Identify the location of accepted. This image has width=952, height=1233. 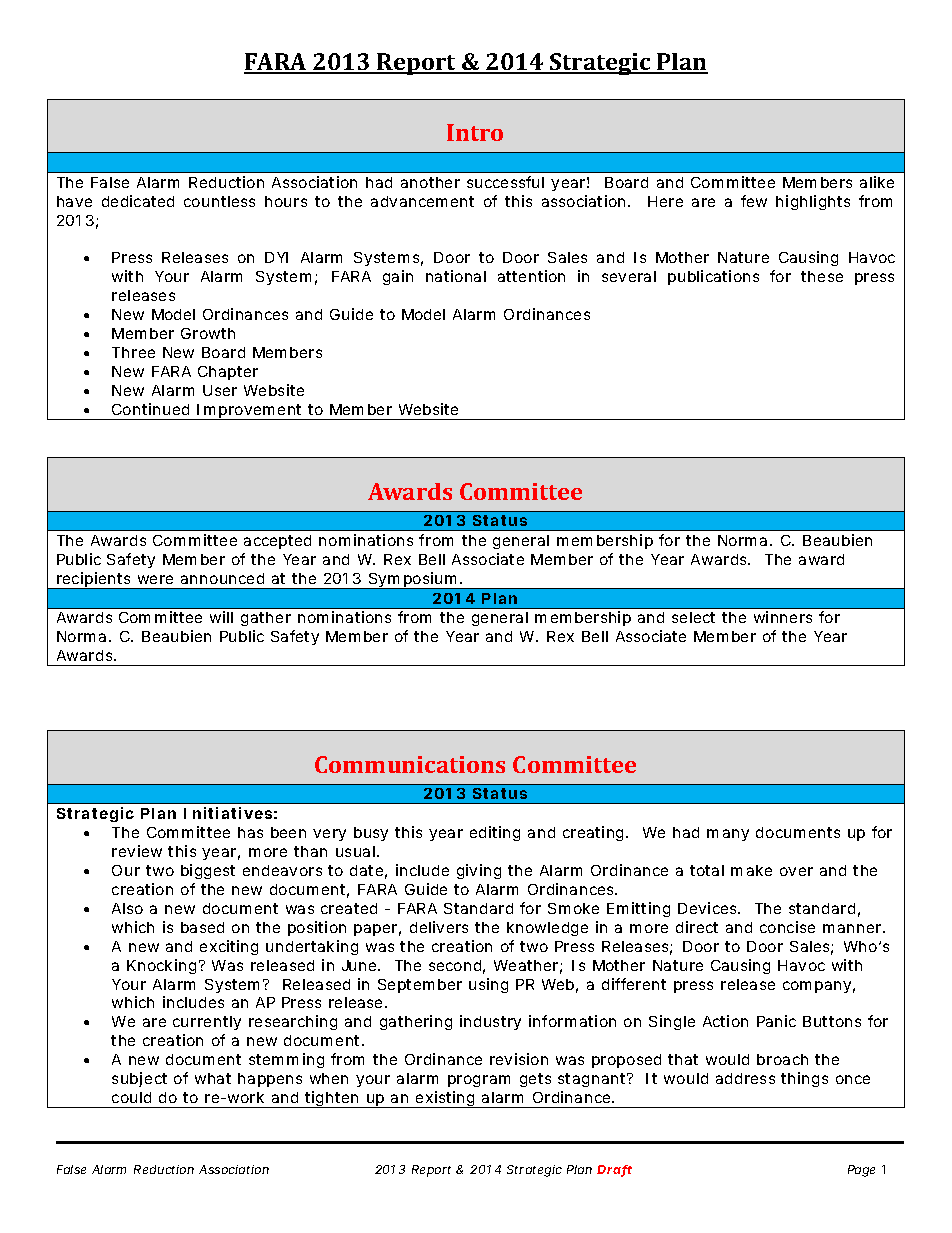
(277, 542).
